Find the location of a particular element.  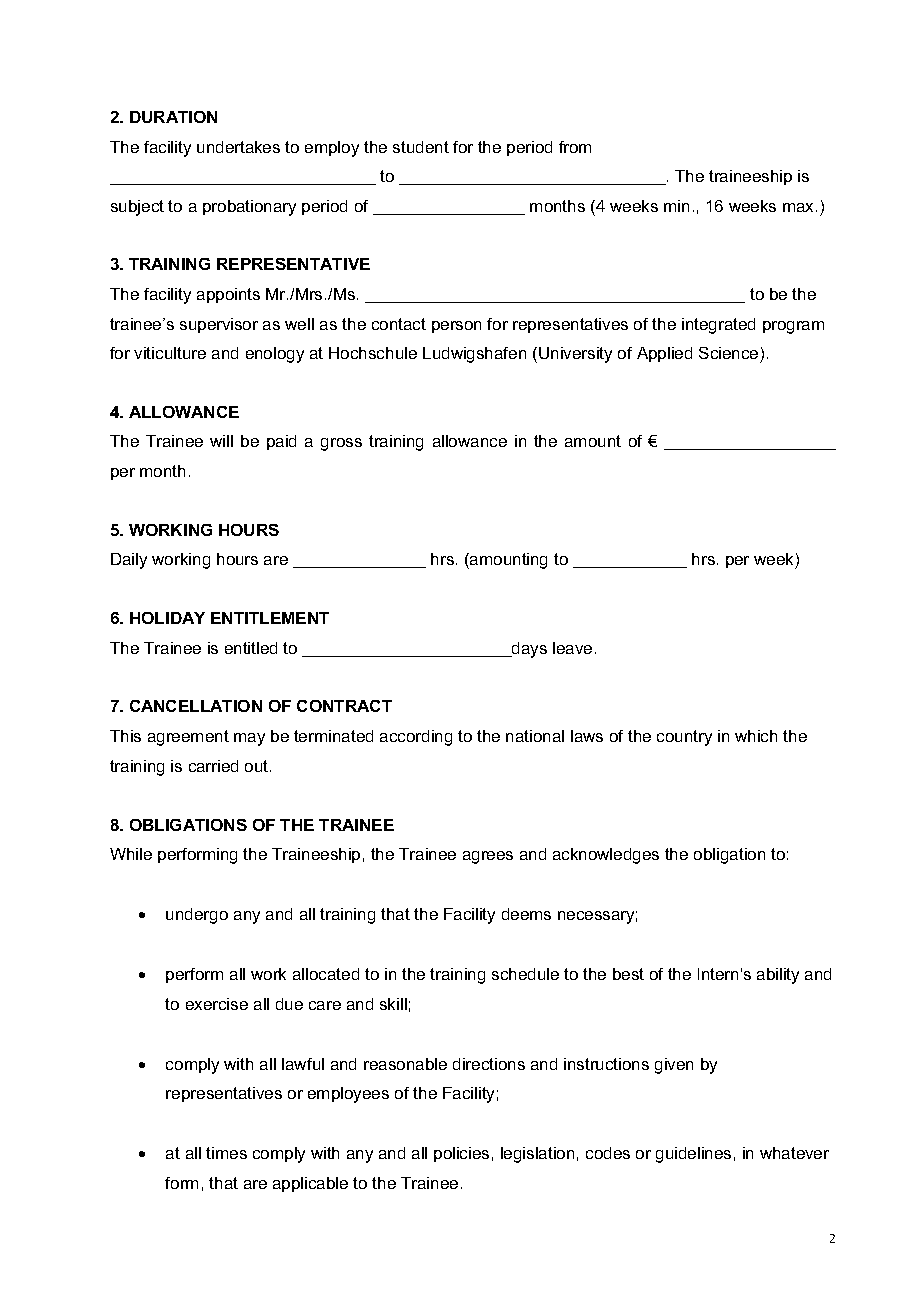

undertakes is located at coordinates (238, 147).
